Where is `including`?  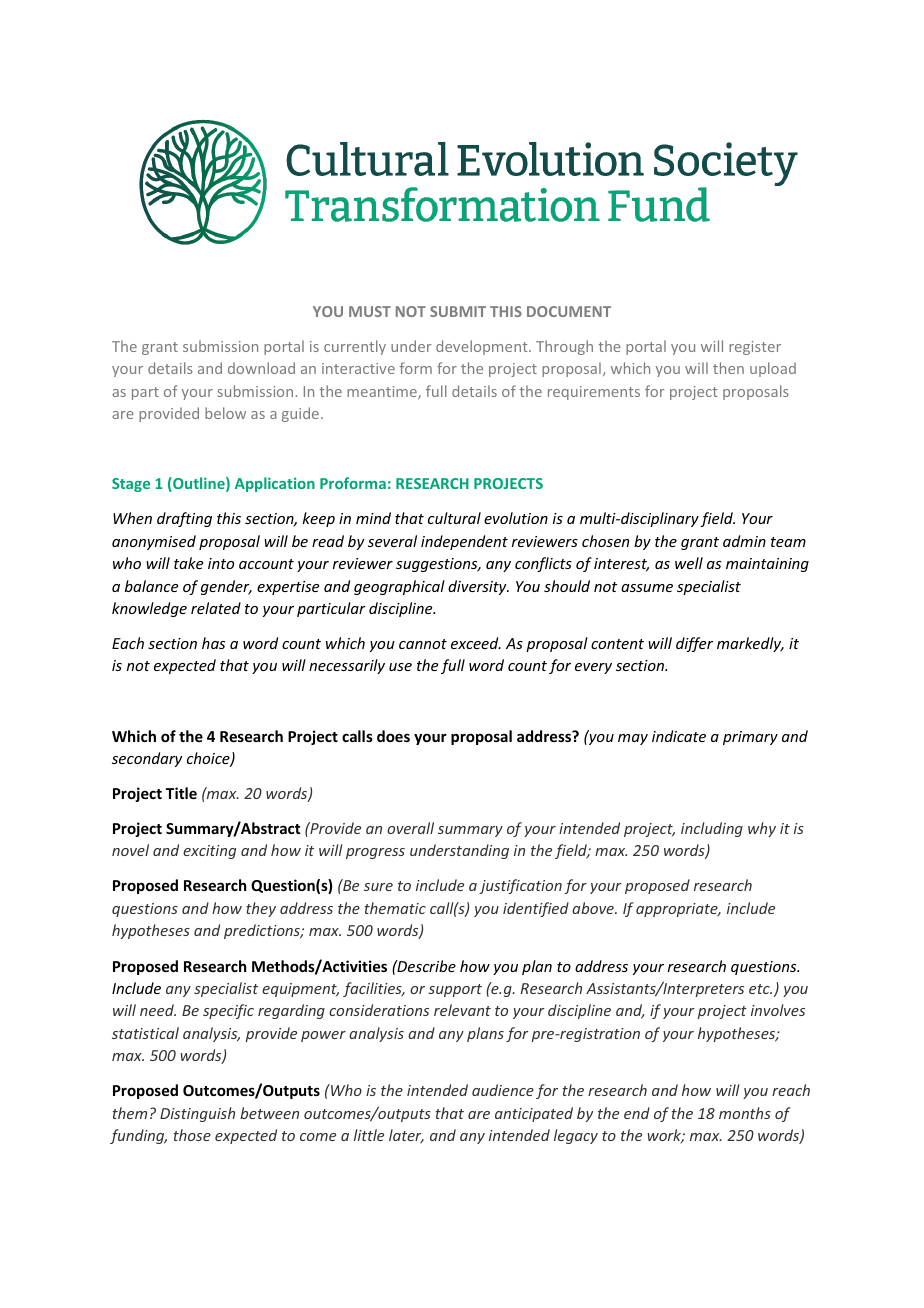 including is located at coordinates (712, 829).
